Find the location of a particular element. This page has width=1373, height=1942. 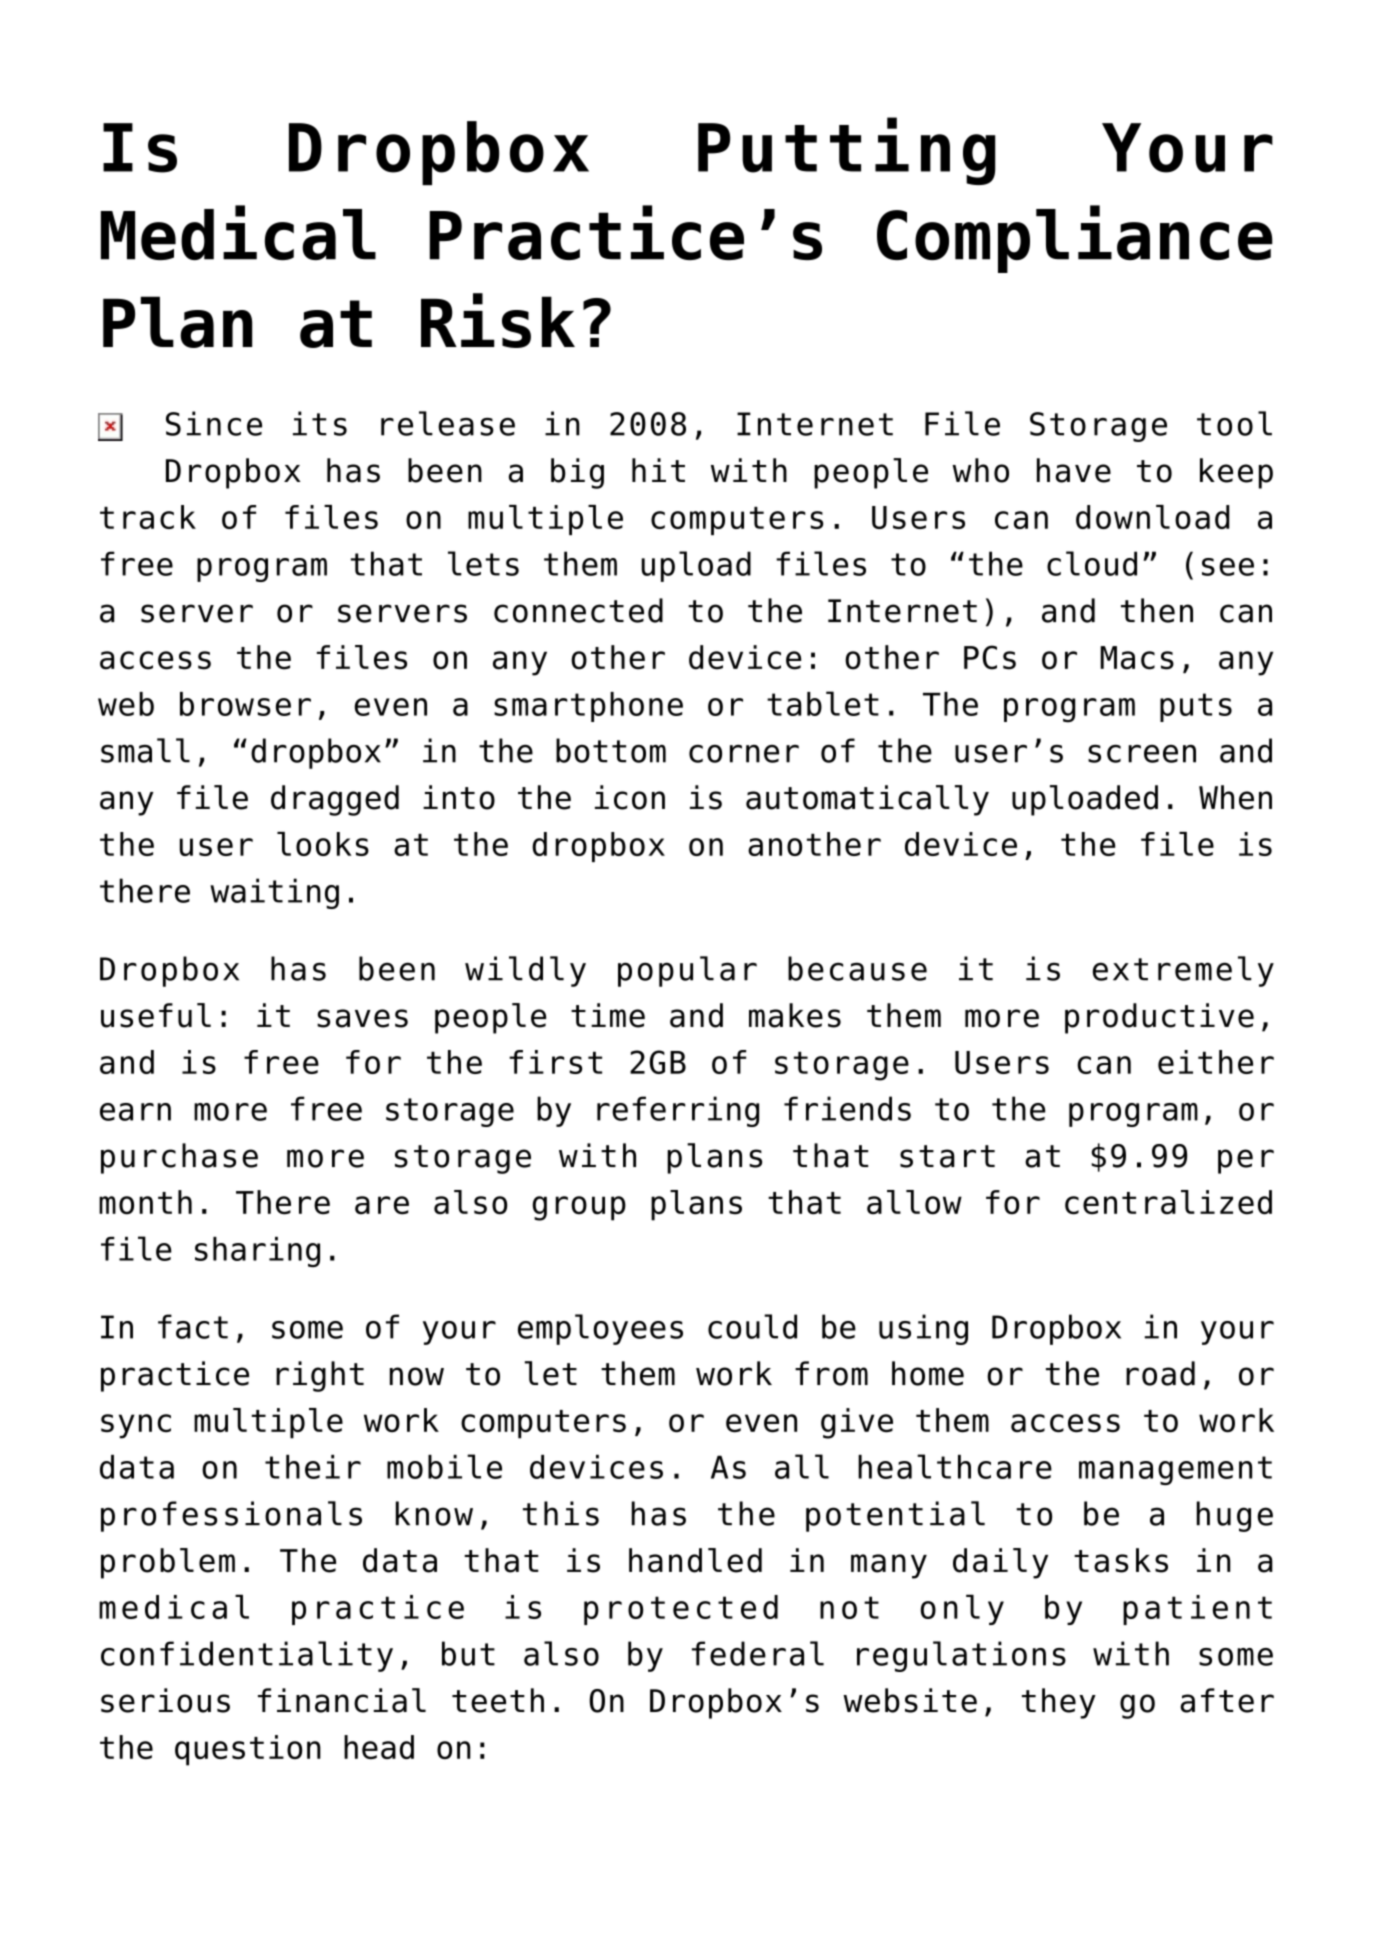

track is located at coordinates (148, 517).
